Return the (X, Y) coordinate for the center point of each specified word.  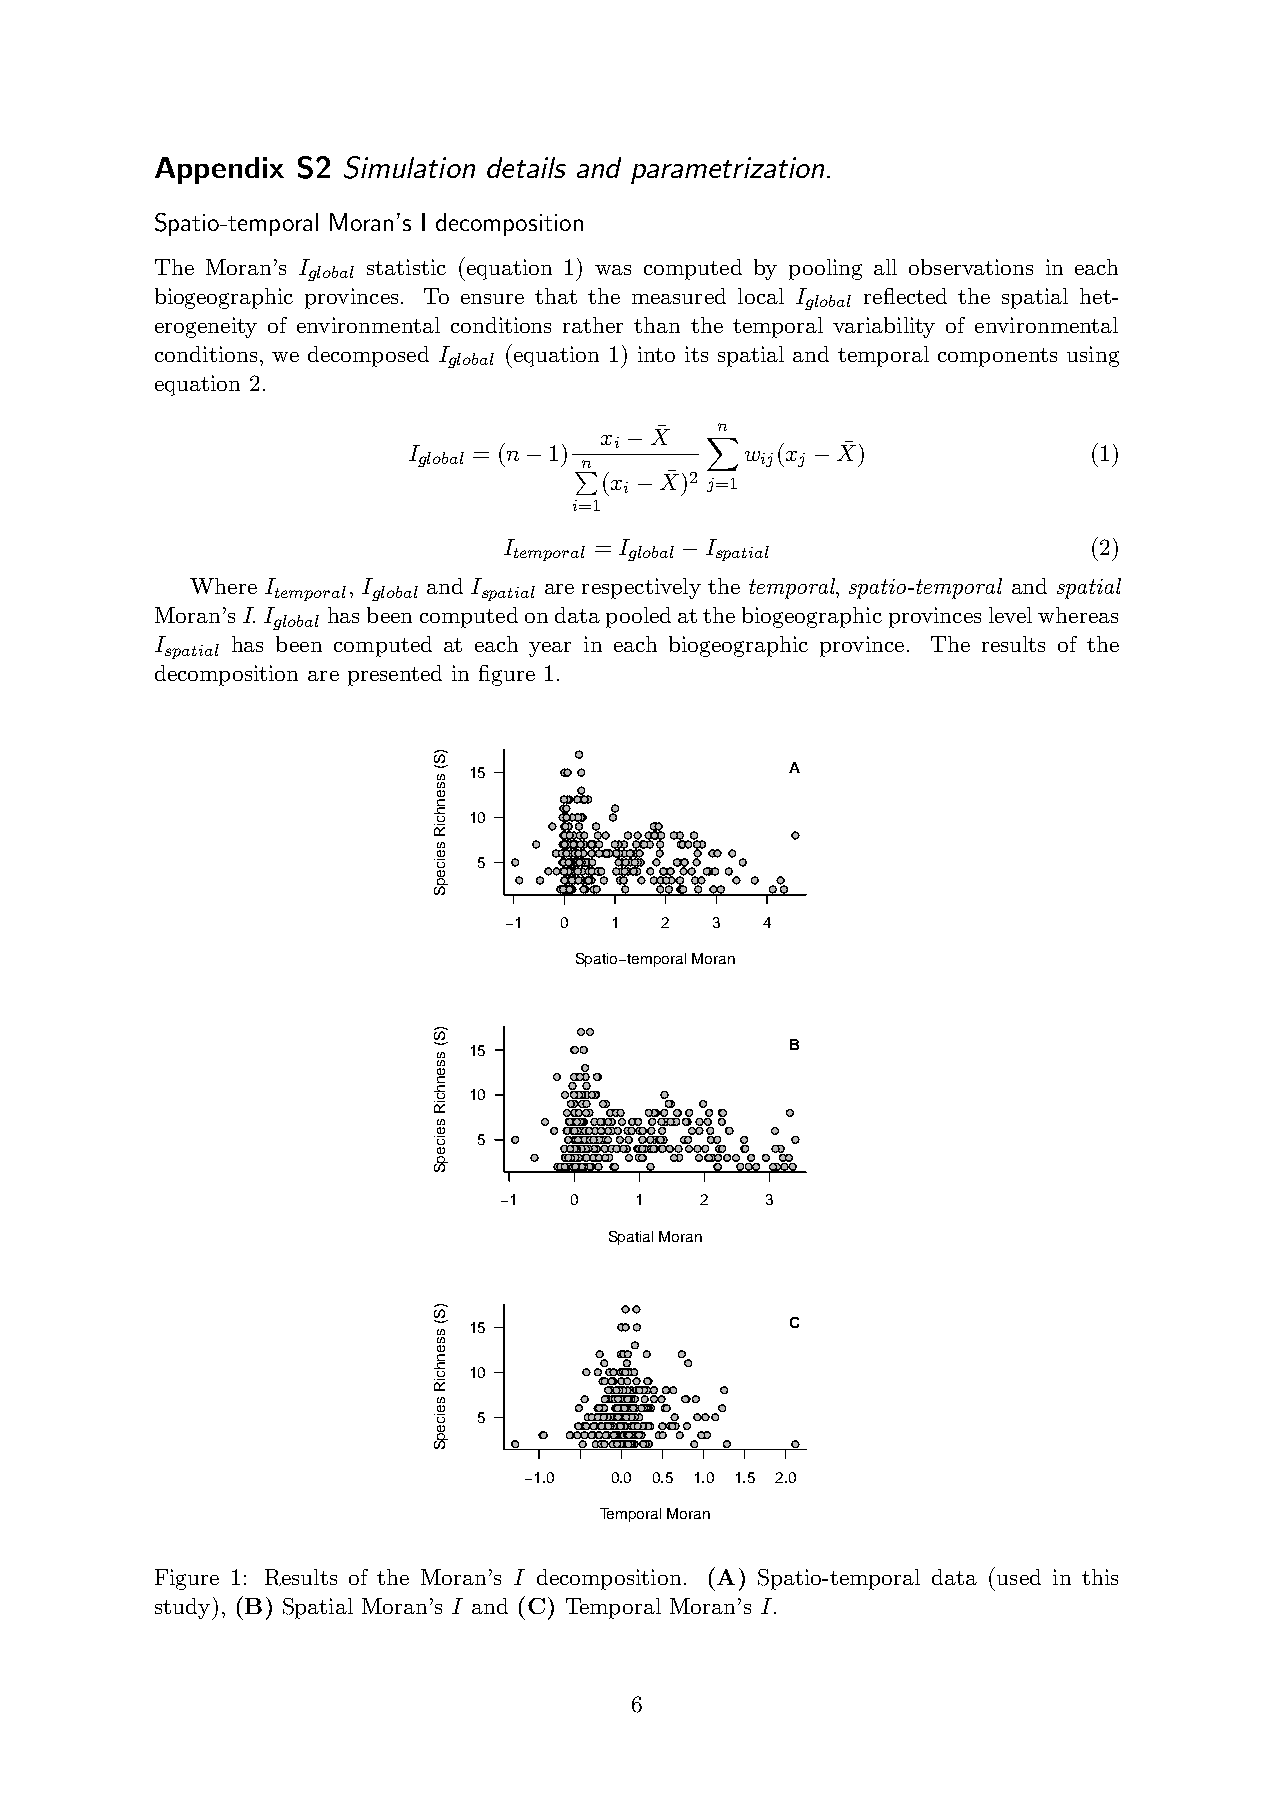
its (696, 354)
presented (395, 675)
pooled (638, 617)
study (184, 1609)
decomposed (368, 356)
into (656, 354)
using (1093, 356)
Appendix (219, 170)
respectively (641, 588)
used (1019, 1577)
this (1100, 1577)
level (1010, 615)
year (550, 649)
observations (971, 267)
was (613, 270)
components (997, 357)
